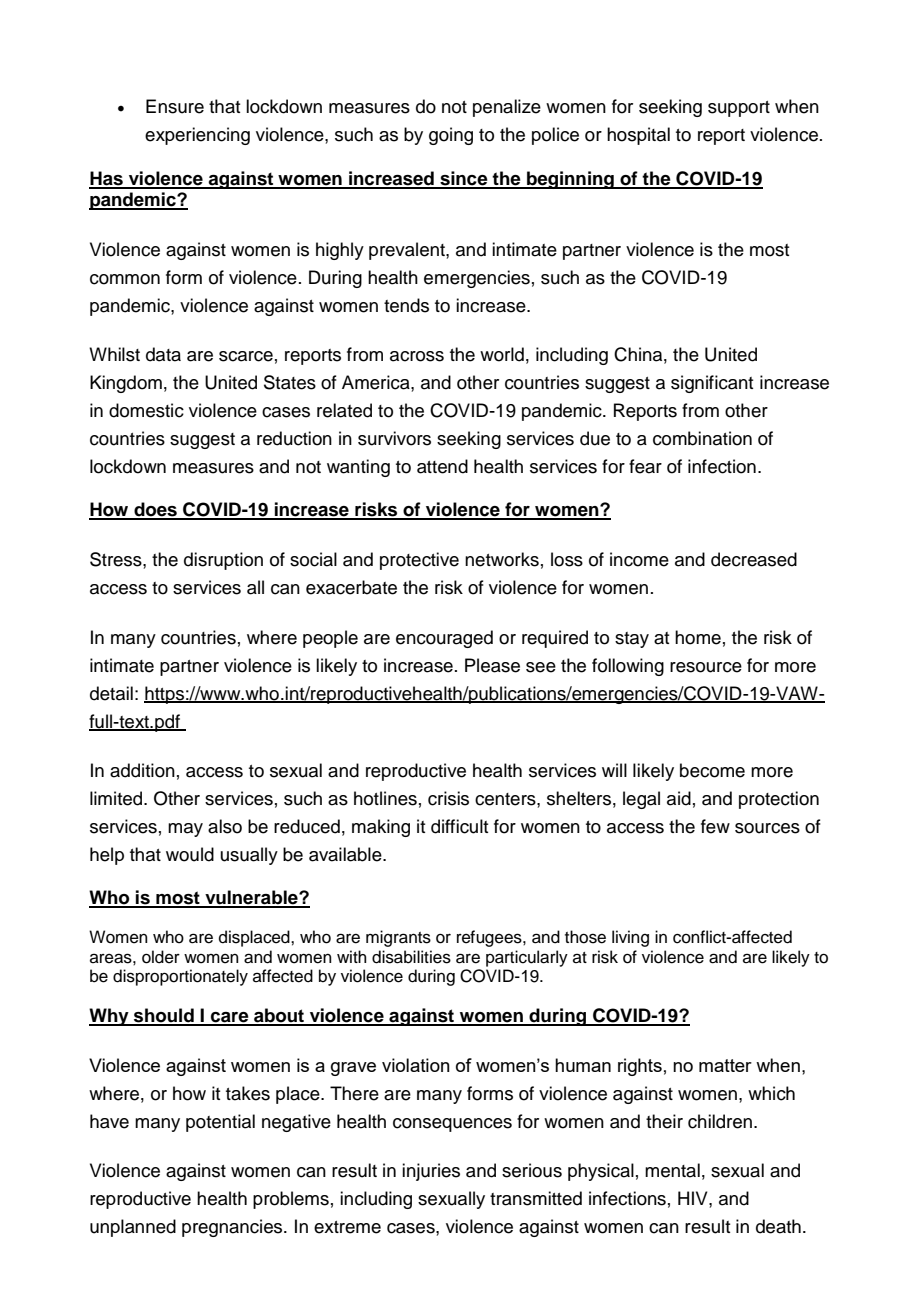 This document has height=1307, width=924. What do you see at coordinates (451, 136) in the document?
I see `going` at bounding box center [451, 136].
